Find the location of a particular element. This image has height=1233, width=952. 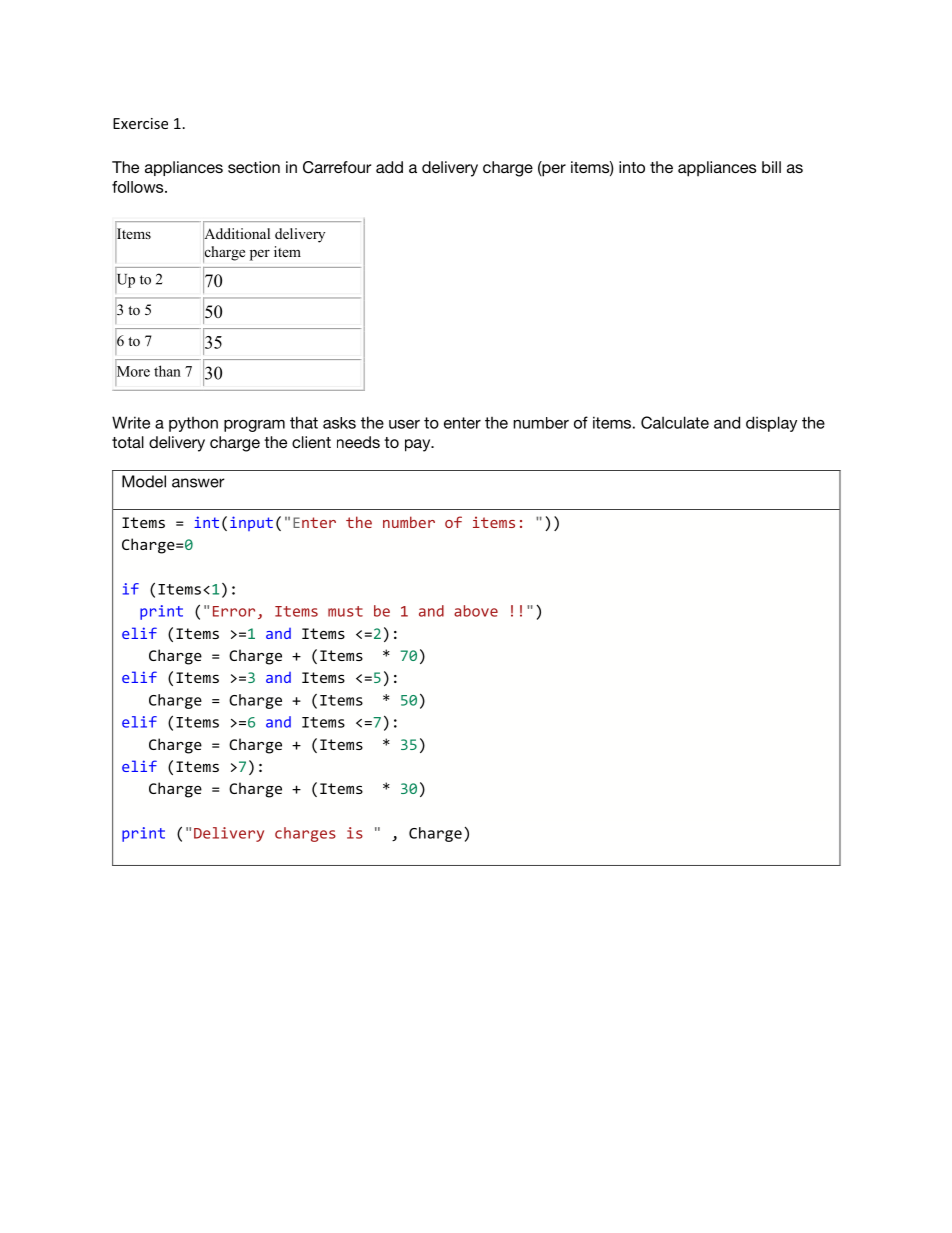

bill is located at coordinates (771, 167).
